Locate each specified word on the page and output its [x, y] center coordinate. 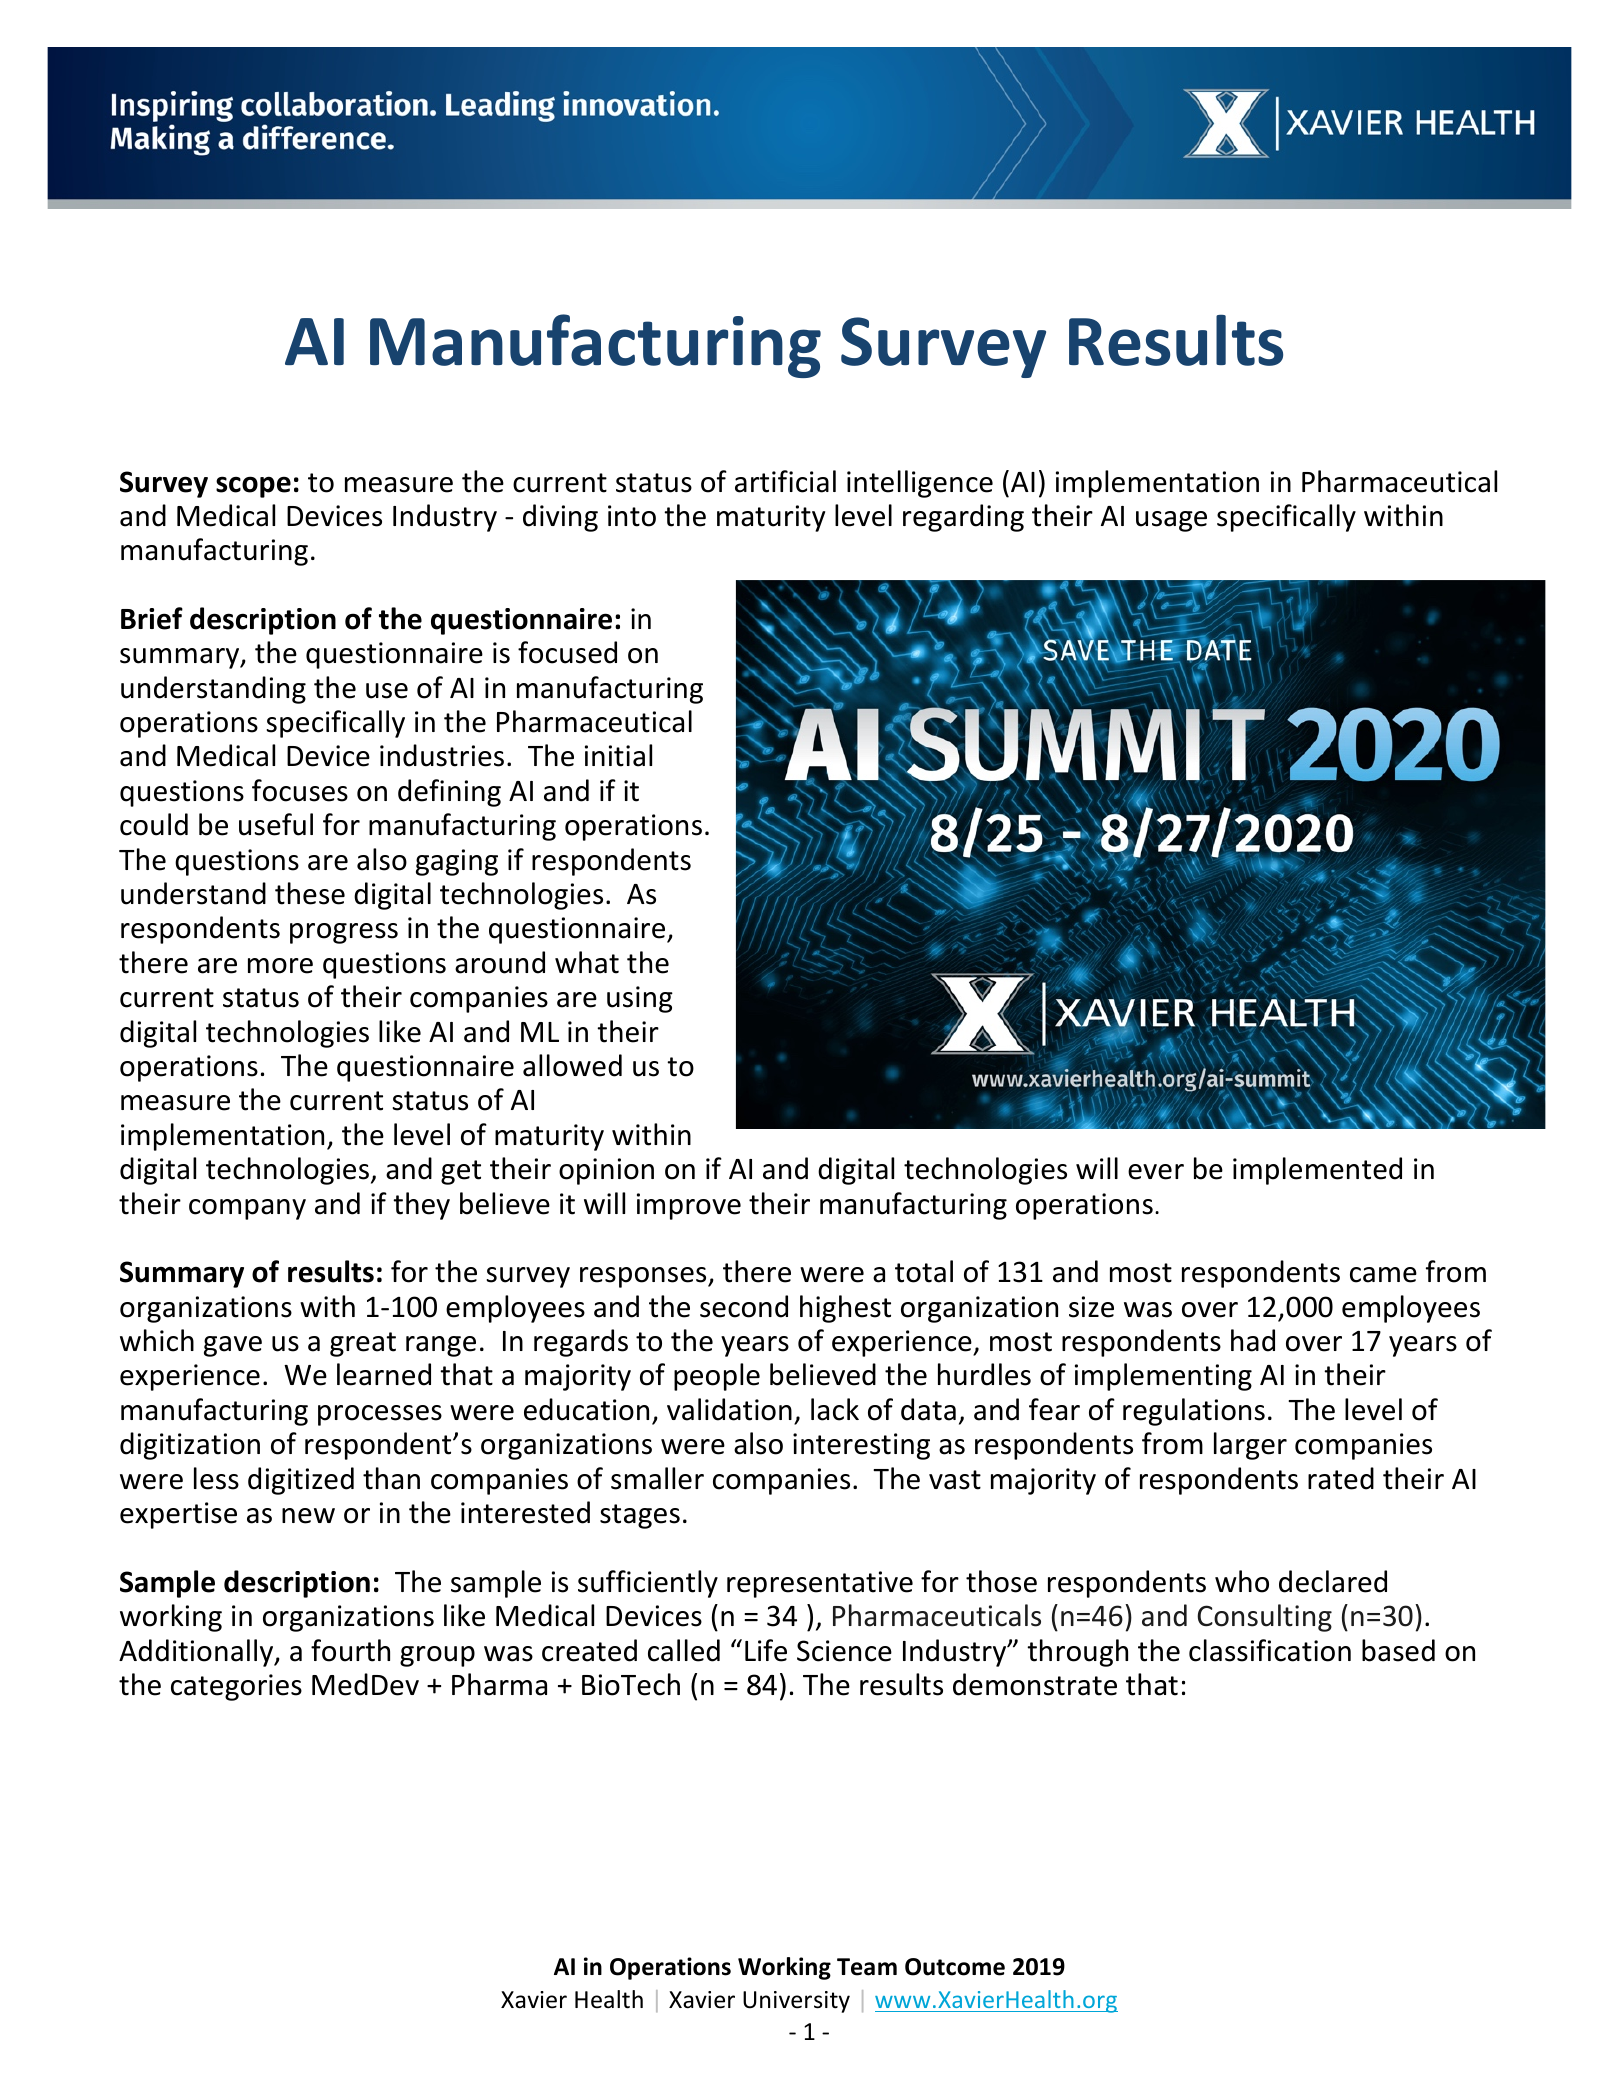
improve [689, 1206]
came [1383, 1275]
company [247, 1209]
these [310, 893]
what [587, 962]
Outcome [955, 1967]
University [796, 2002]
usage [1171, 521]
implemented [1317, 1171]
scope [253, 487]
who [1242, 1581]
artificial [785, 481]
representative [820, 1584]
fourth [350, 1650]
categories [236, 1687]
